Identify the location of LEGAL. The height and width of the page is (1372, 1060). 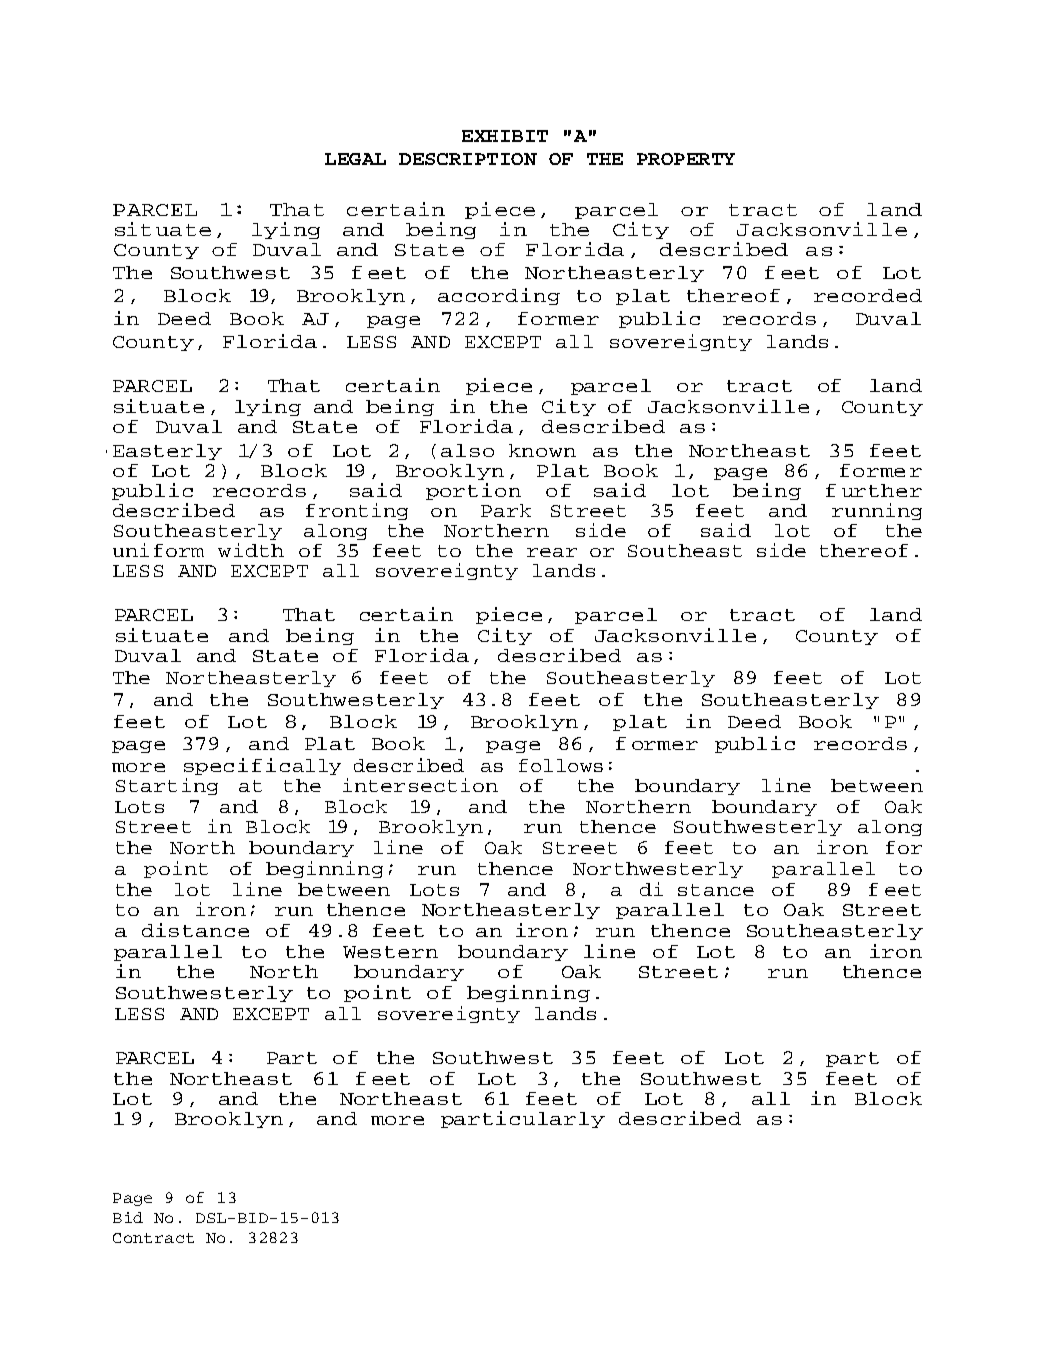
(355, 159).
